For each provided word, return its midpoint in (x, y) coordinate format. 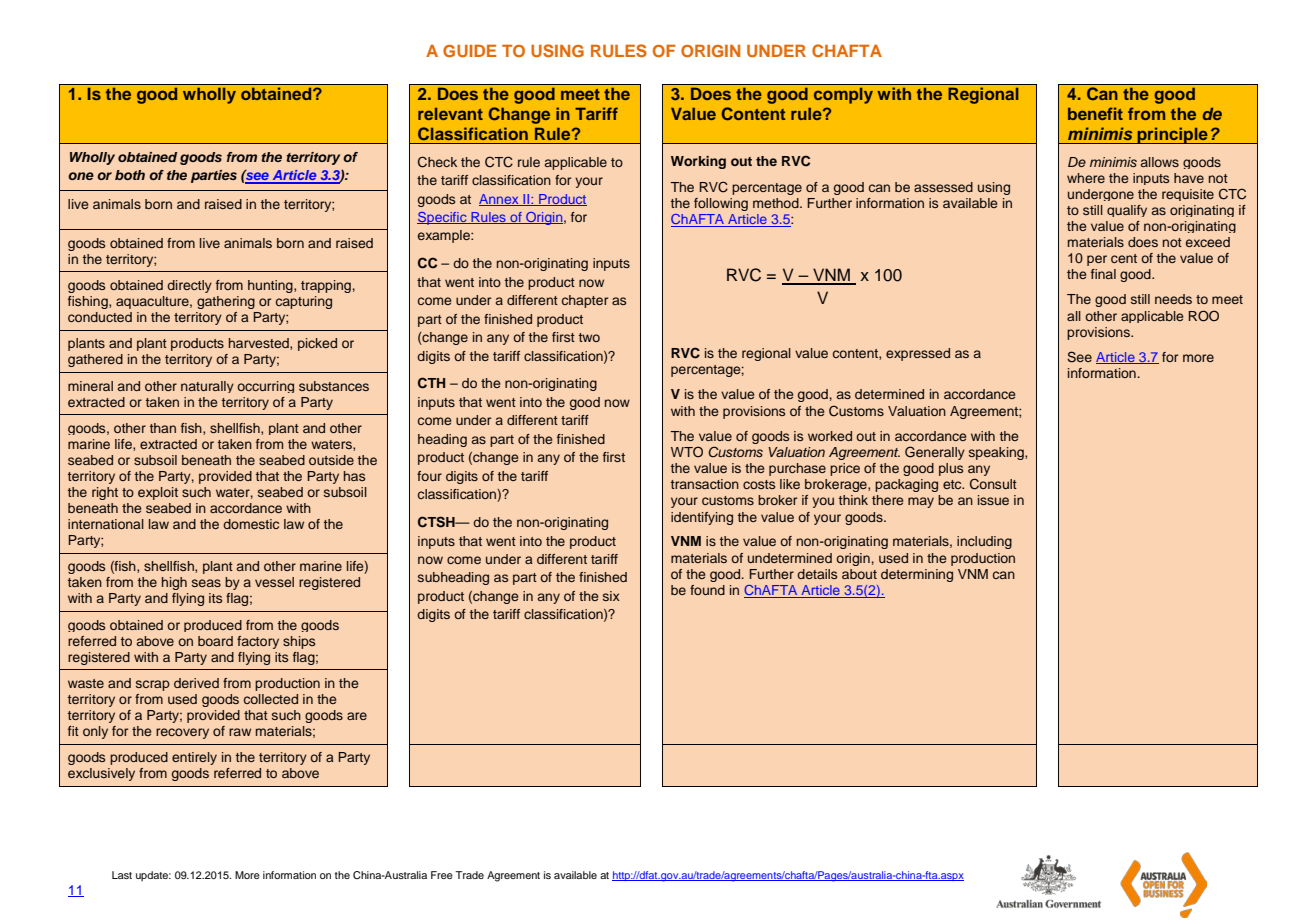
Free (442, 875)
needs (1173, 299)
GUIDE (470, 51)
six (611, 596)
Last (122, 875)
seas (206, 583)
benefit (1095, 113)
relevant (450, 114)
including (984, 542)
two (589, 337)
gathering (226, 302)
